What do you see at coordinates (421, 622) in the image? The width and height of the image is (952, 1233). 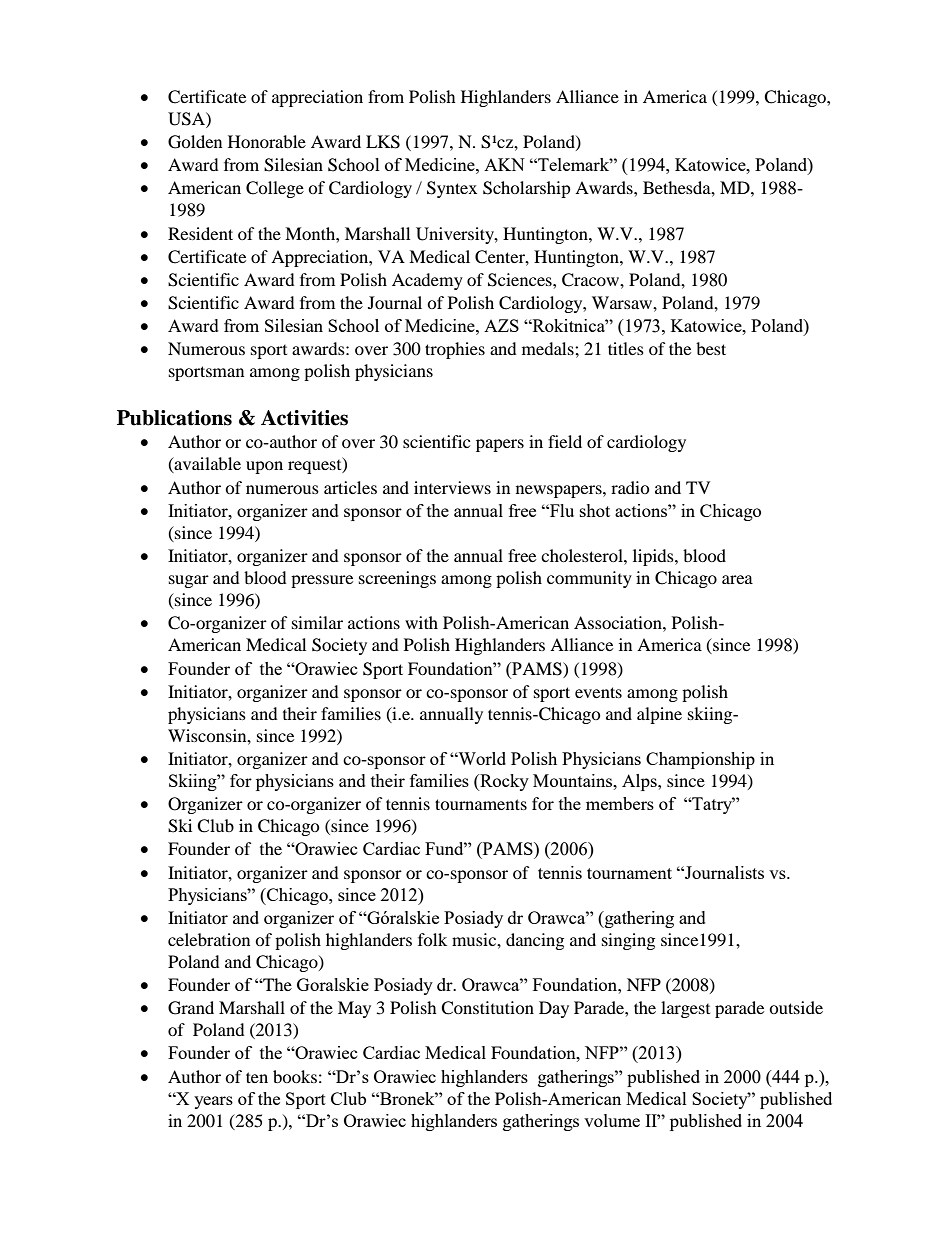 I see `with` at bounding box center [421, 622].
